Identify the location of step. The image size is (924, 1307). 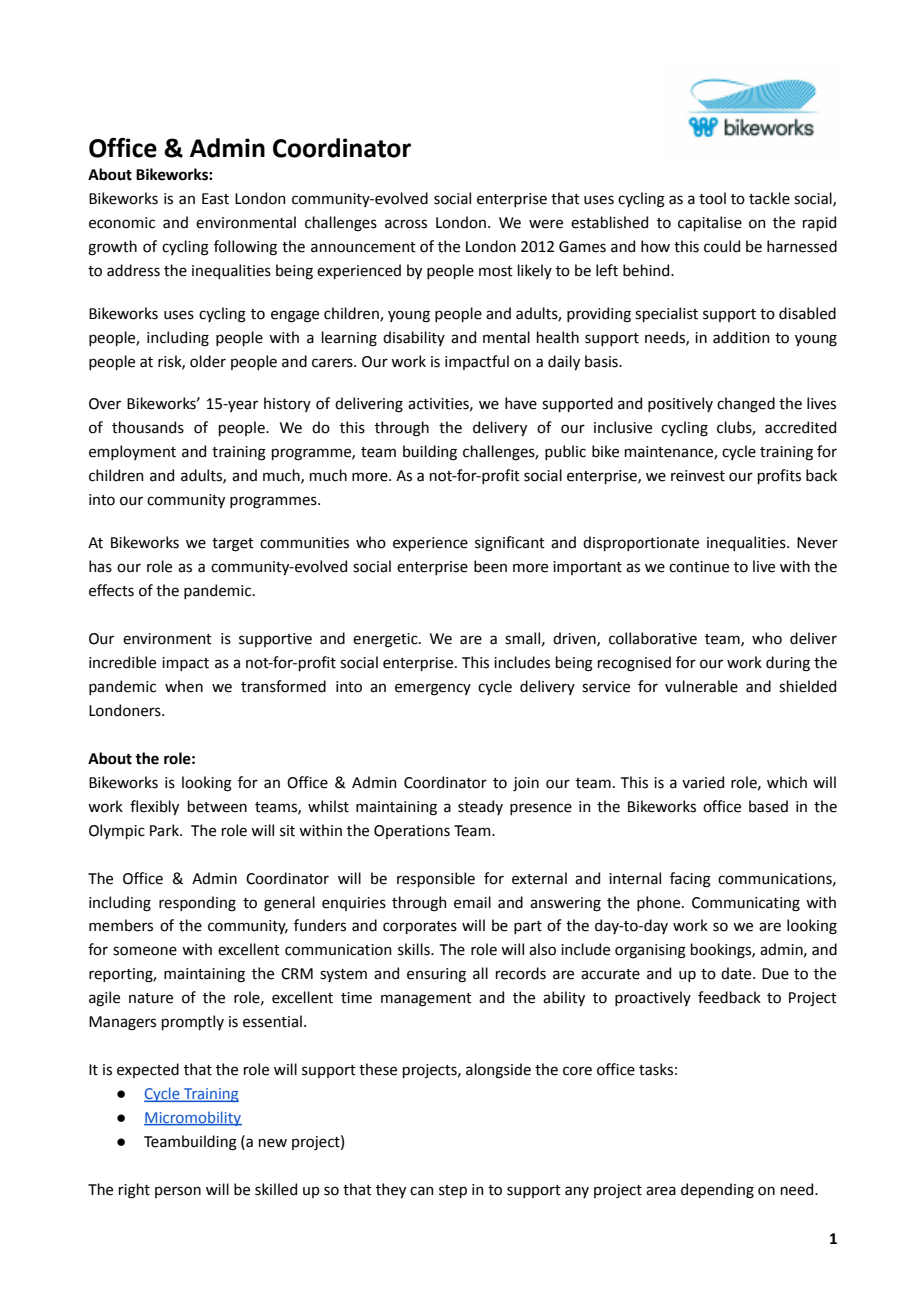
(453, 1191).
